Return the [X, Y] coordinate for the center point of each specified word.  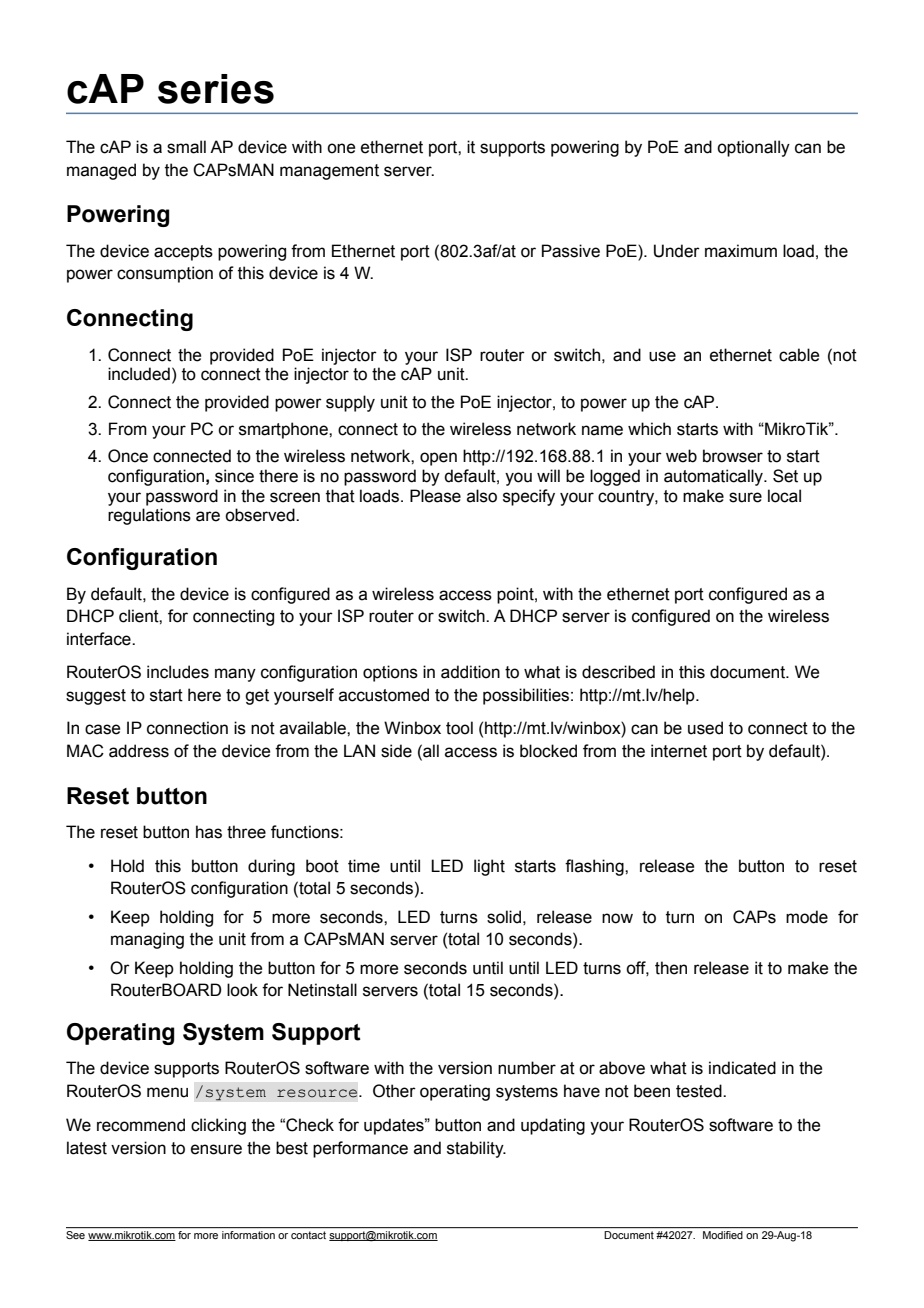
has [209, 832]
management [329, 172]
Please [435, 496]
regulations [149, 516]
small [186, 147]
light [489, 867]
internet [679, 751]
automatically [714, 477]
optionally [753, 148]
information [248, 1235]
